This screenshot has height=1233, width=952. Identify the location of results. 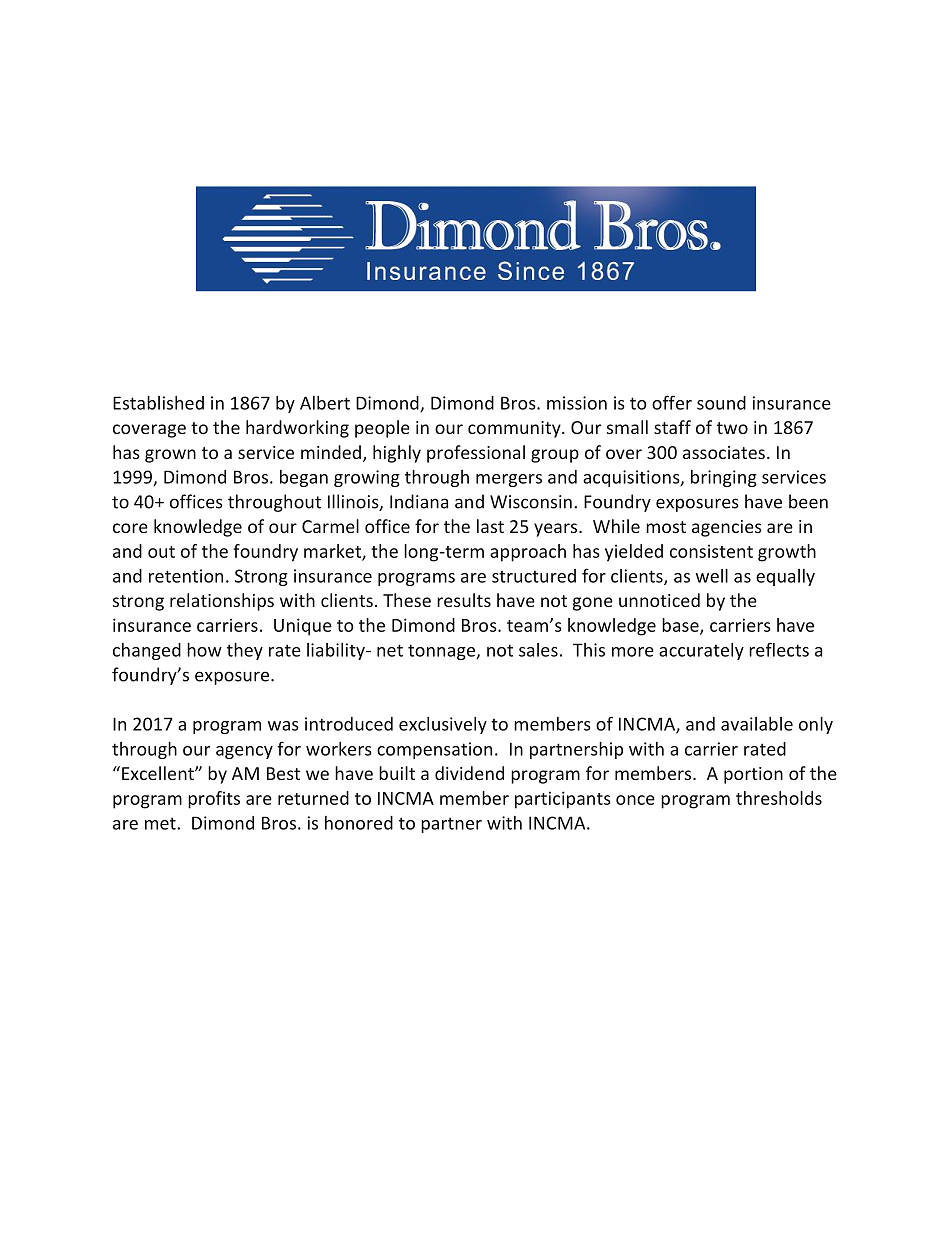
(464, 600).
